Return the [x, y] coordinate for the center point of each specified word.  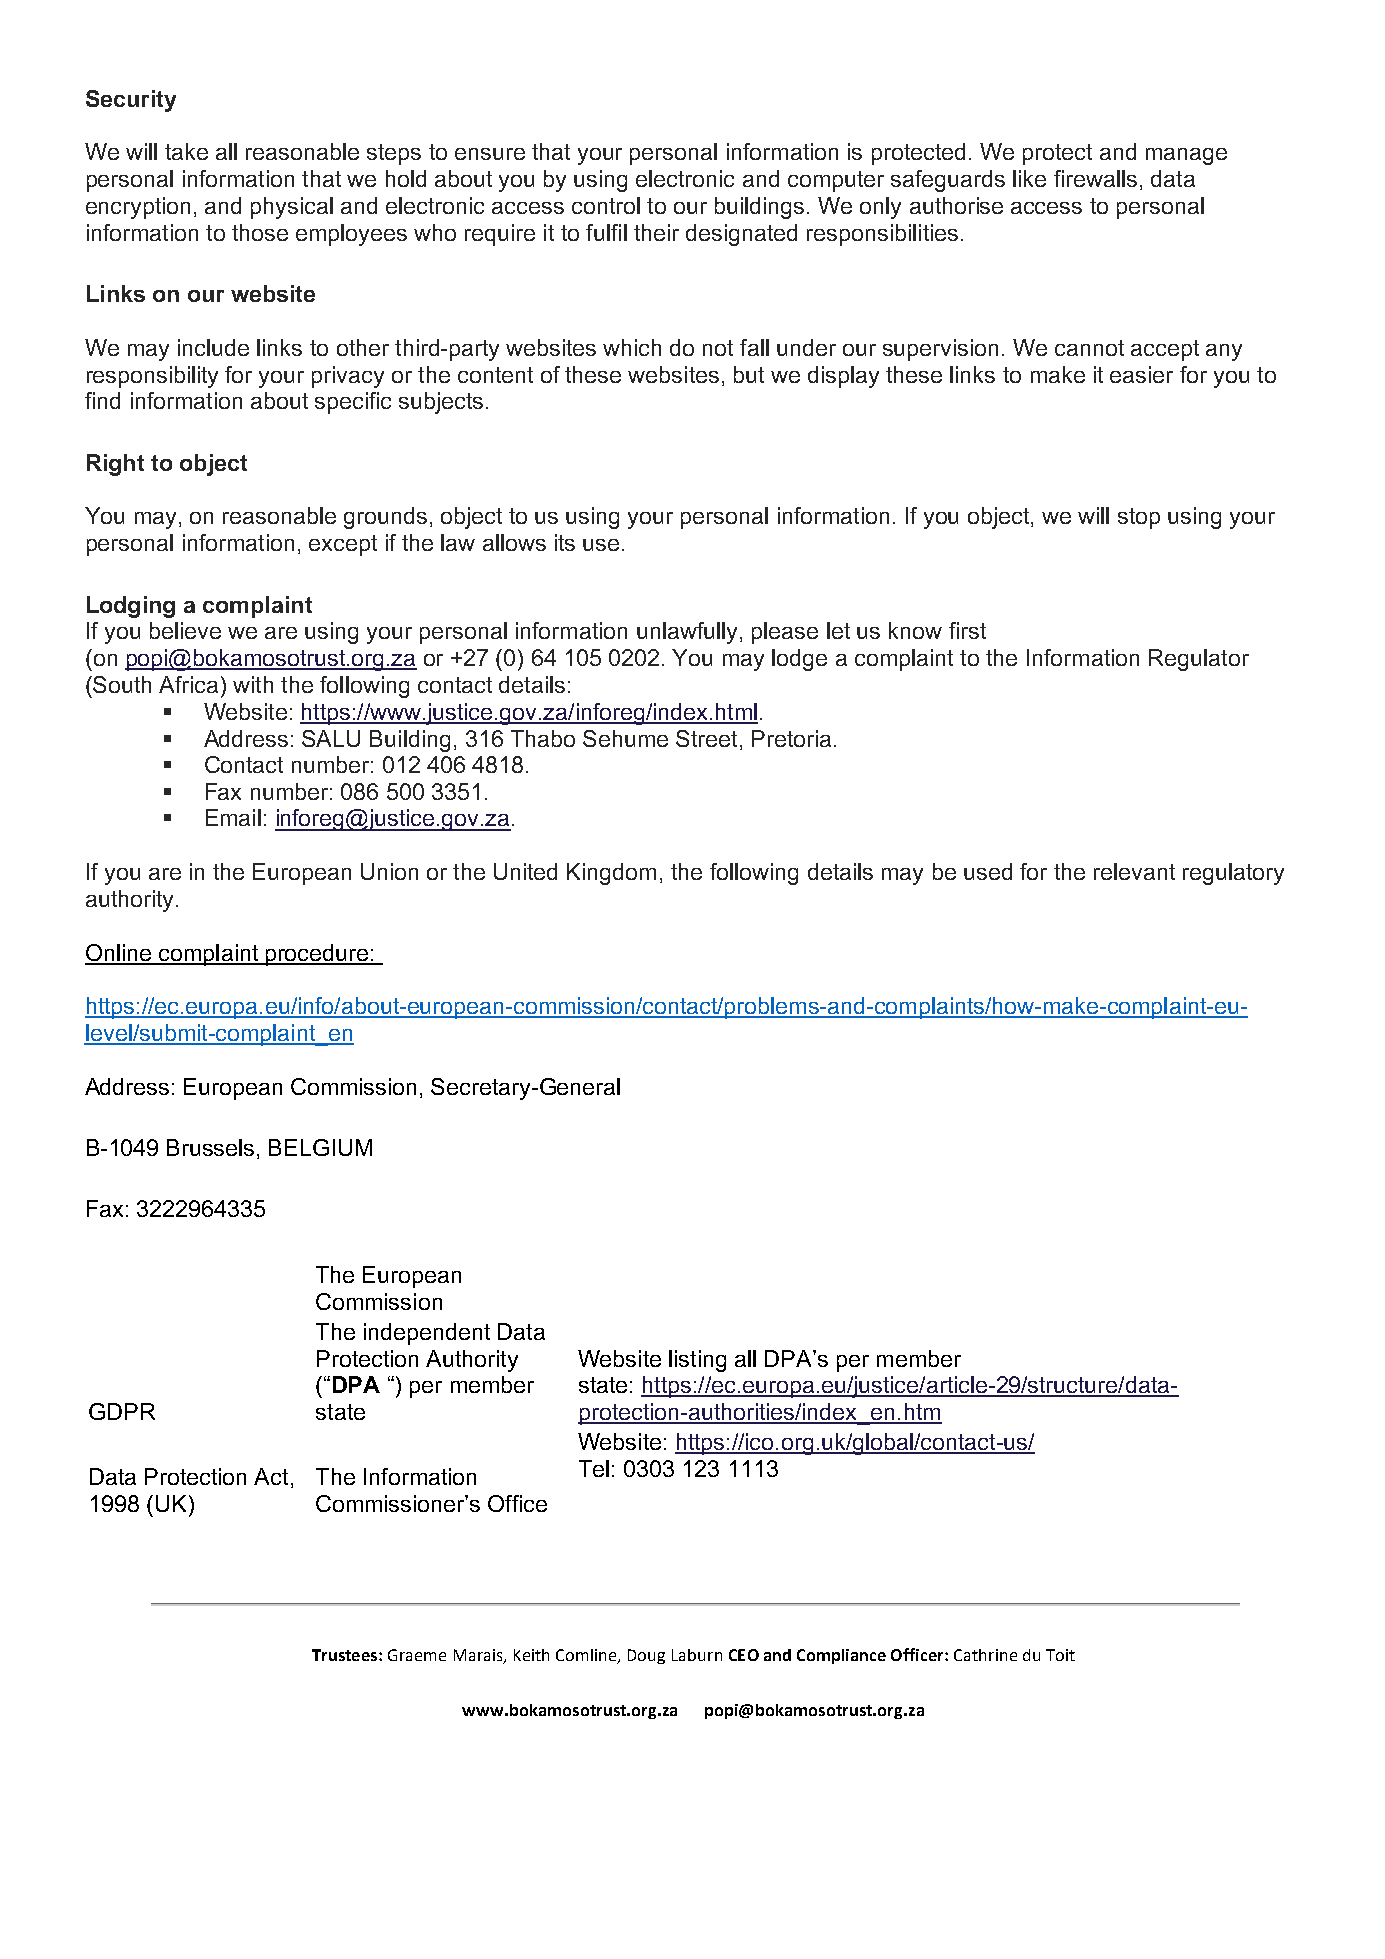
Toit [1060, 1655]
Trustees [344, 1655]
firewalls [1095, 178]
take [186, 151]
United [525, 871]
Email [233, 817]
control [606, 205]
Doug [646, 1656]
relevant [1134, 871]
